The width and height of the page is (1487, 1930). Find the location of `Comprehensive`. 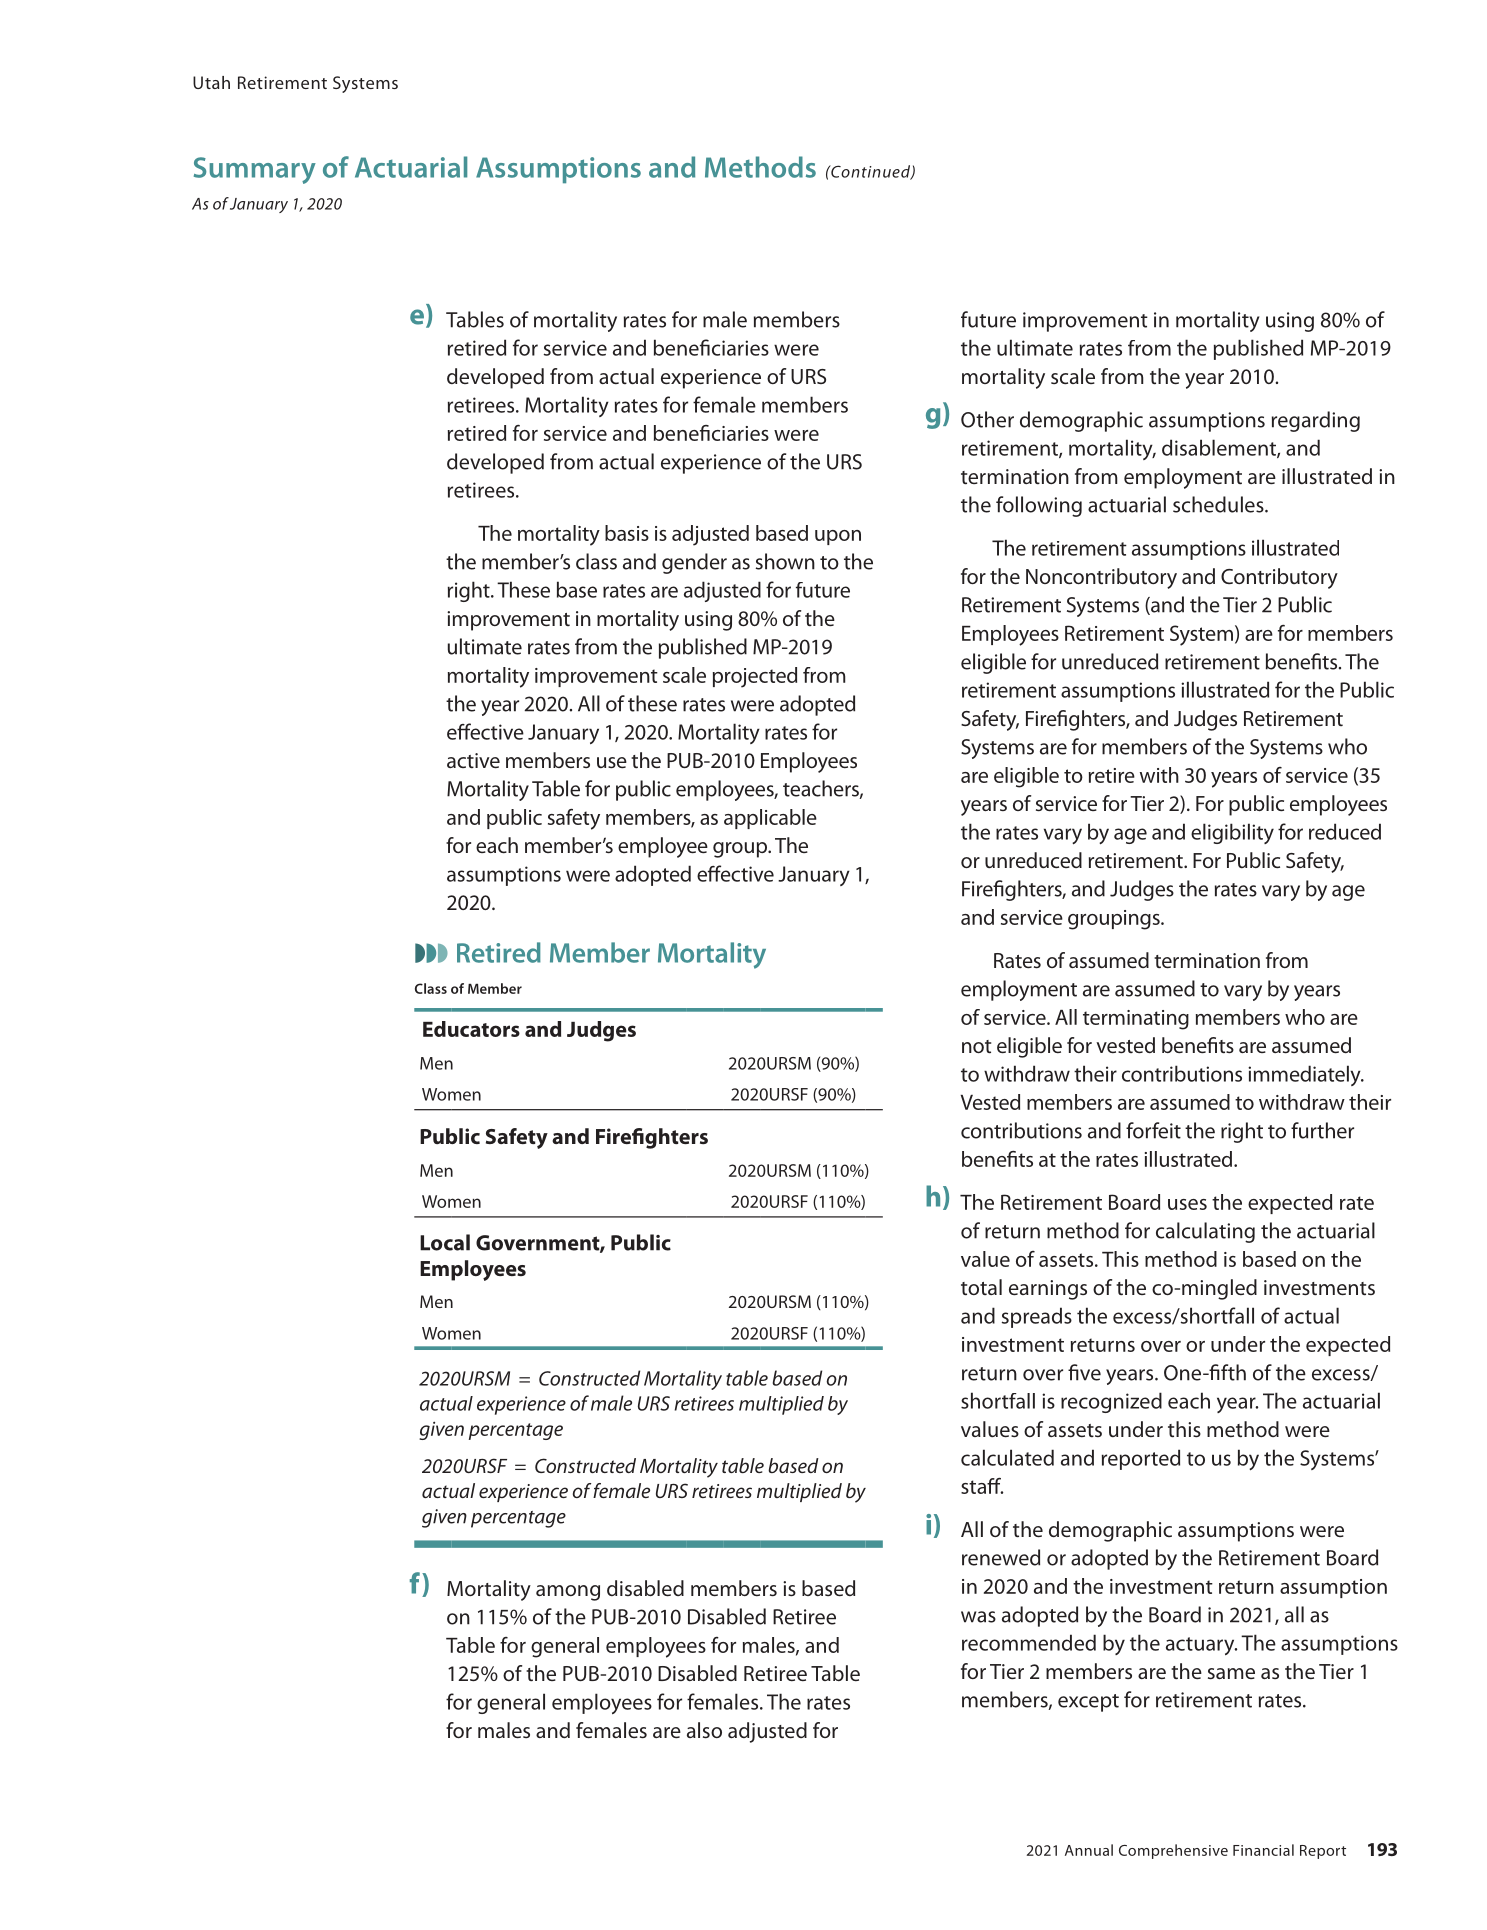

Comprehensive is located at coordinates (1173, 1851).
